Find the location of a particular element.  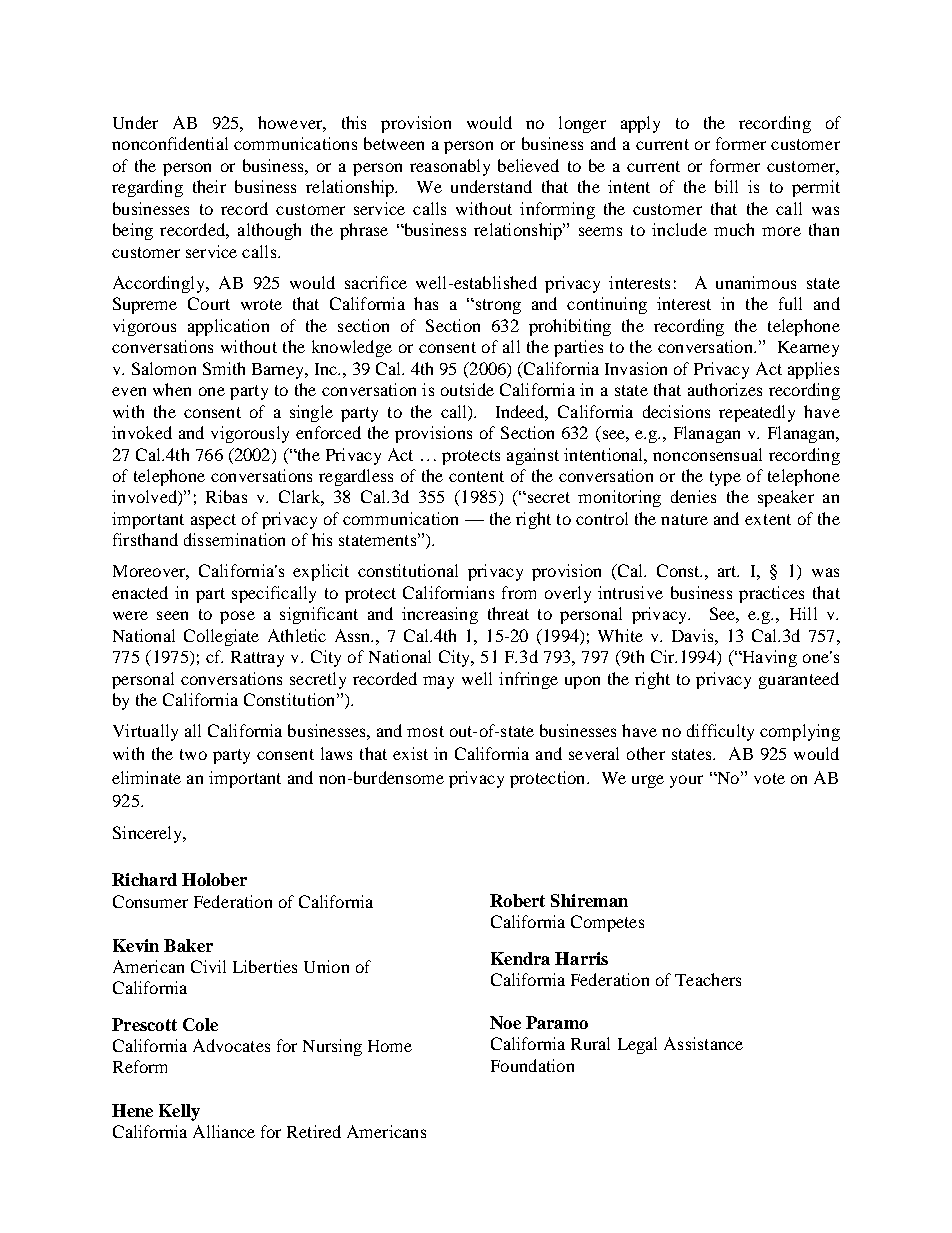

Assistance is located at coordinates (703, 1043).
